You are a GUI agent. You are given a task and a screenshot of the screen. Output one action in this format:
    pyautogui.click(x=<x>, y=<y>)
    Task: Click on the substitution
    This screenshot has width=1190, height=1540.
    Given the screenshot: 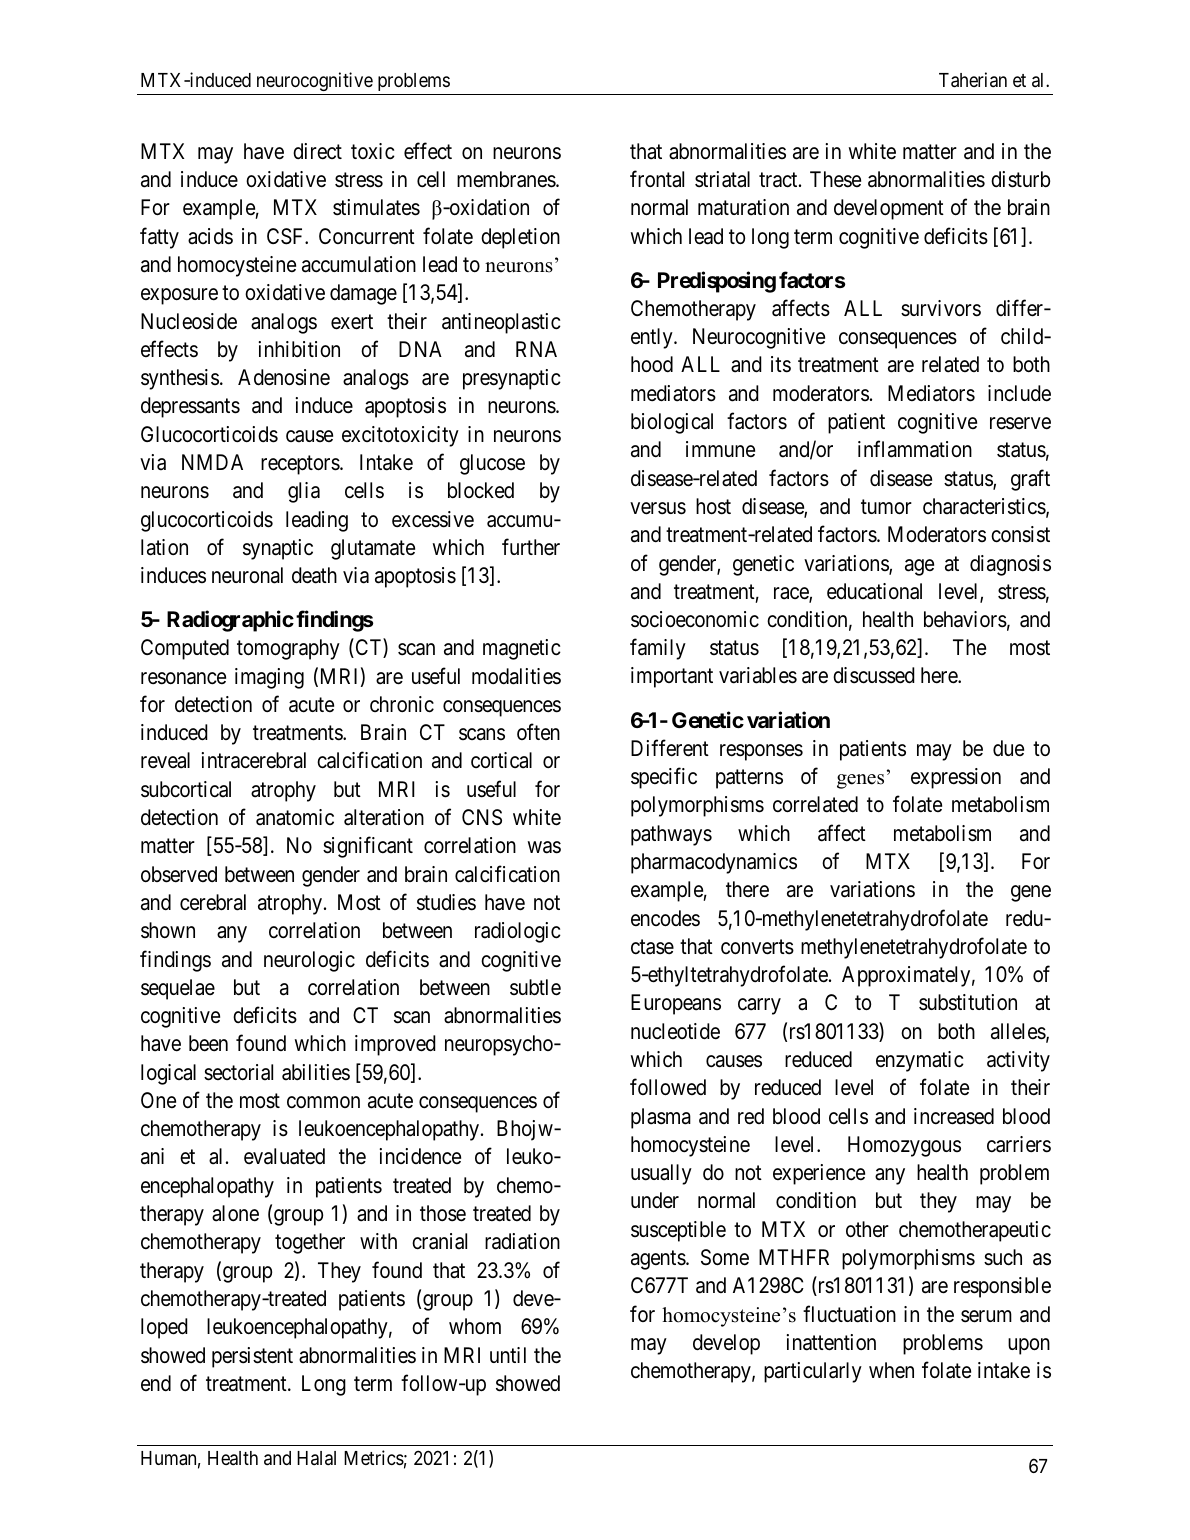 What is the action you would take?
    pyautogui.click(x=968, y=1002)
